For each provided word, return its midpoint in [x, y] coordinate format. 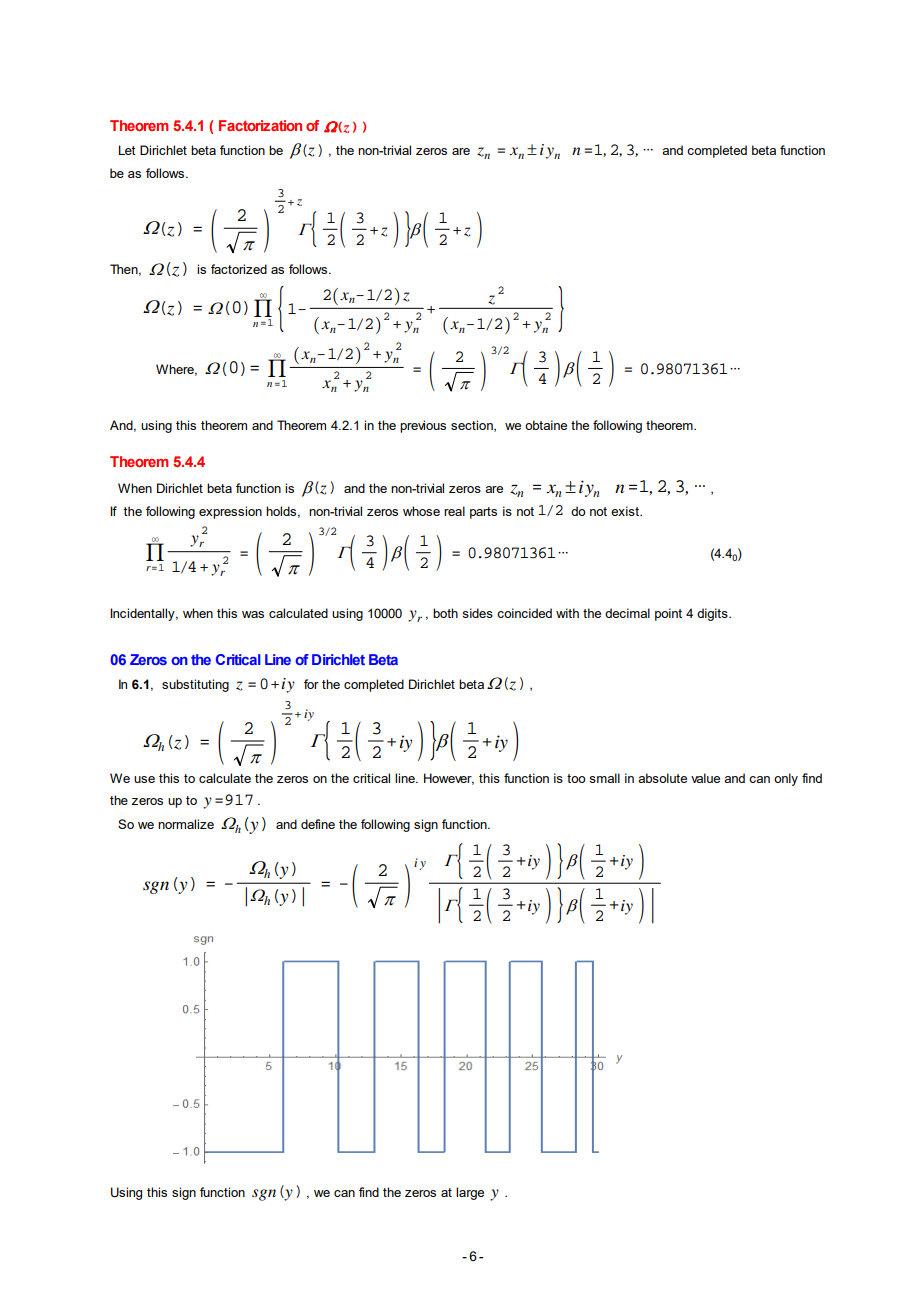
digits [713, 614]
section [473, 426]
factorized [239, 269]
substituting [195, 685]
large [470, 1193]
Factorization [260, 125]
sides [477, 613]
